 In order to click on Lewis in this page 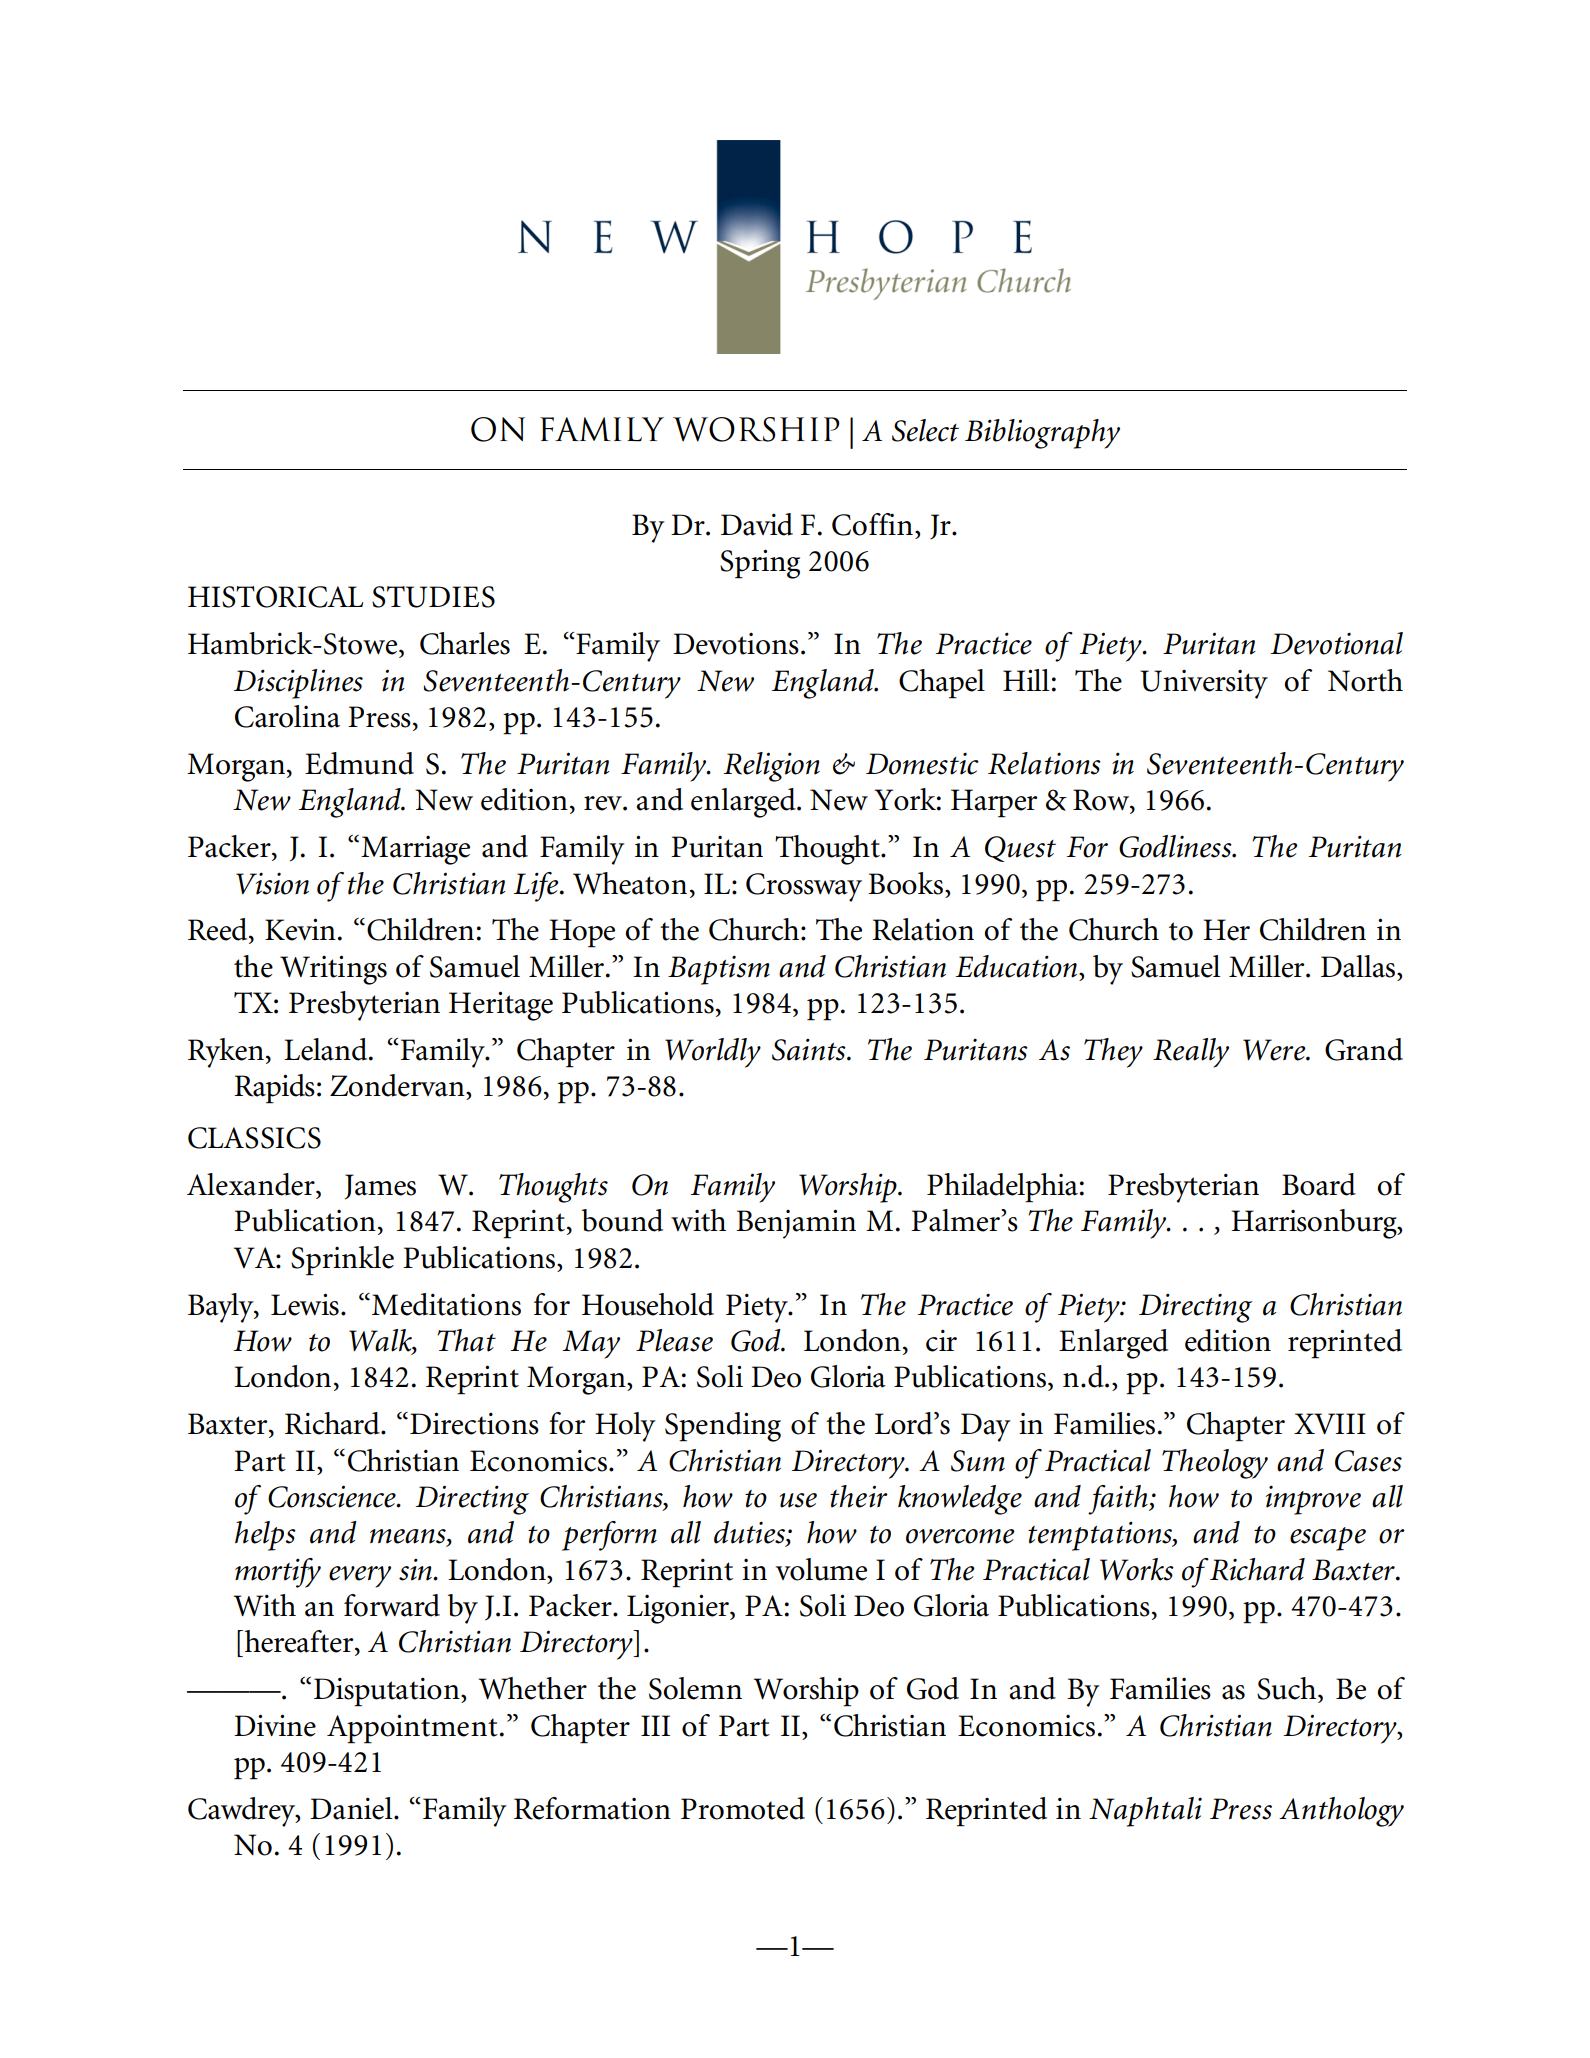, I will do `click(305, 1304)`.
